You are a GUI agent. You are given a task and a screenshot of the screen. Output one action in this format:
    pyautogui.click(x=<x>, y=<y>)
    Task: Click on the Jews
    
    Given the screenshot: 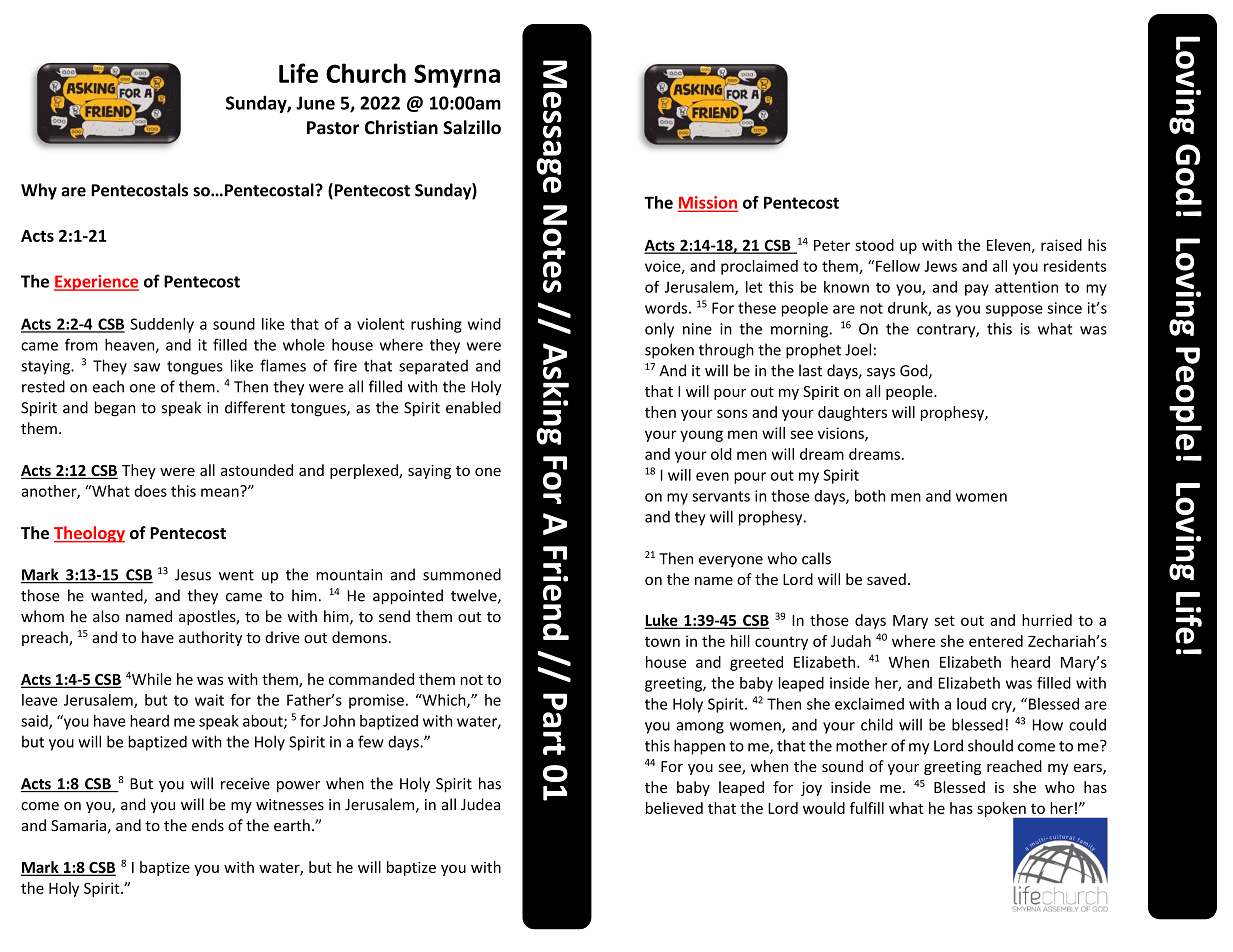 What is the action you would take?
    pyautogui.click(x=940, y=266)
